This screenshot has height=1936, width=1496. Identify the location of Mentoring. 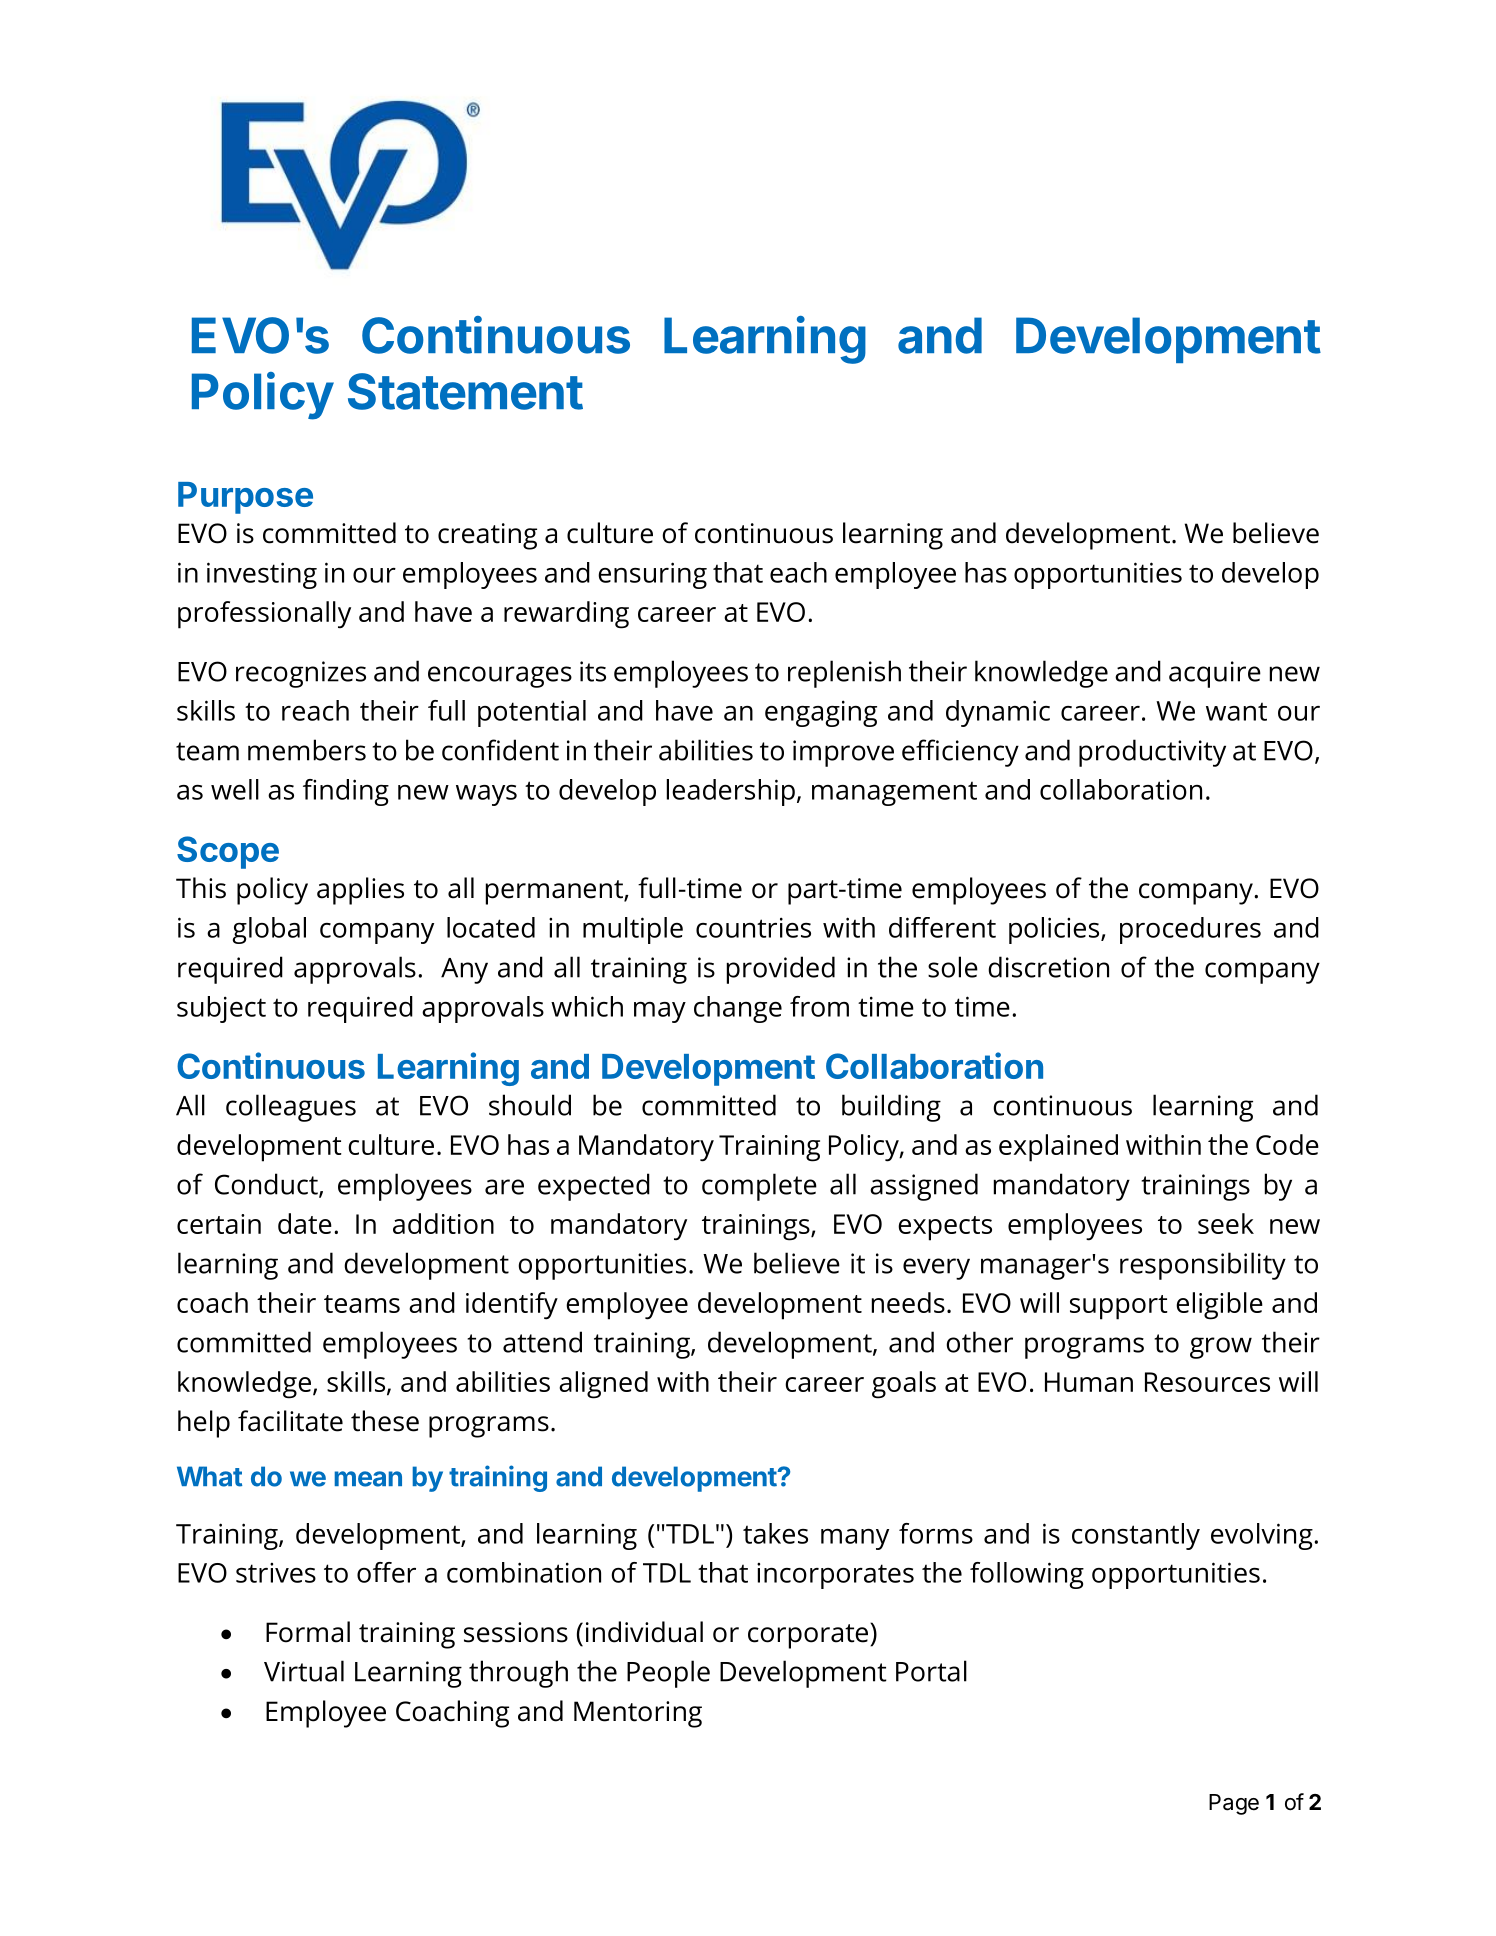
(638, 1714).
